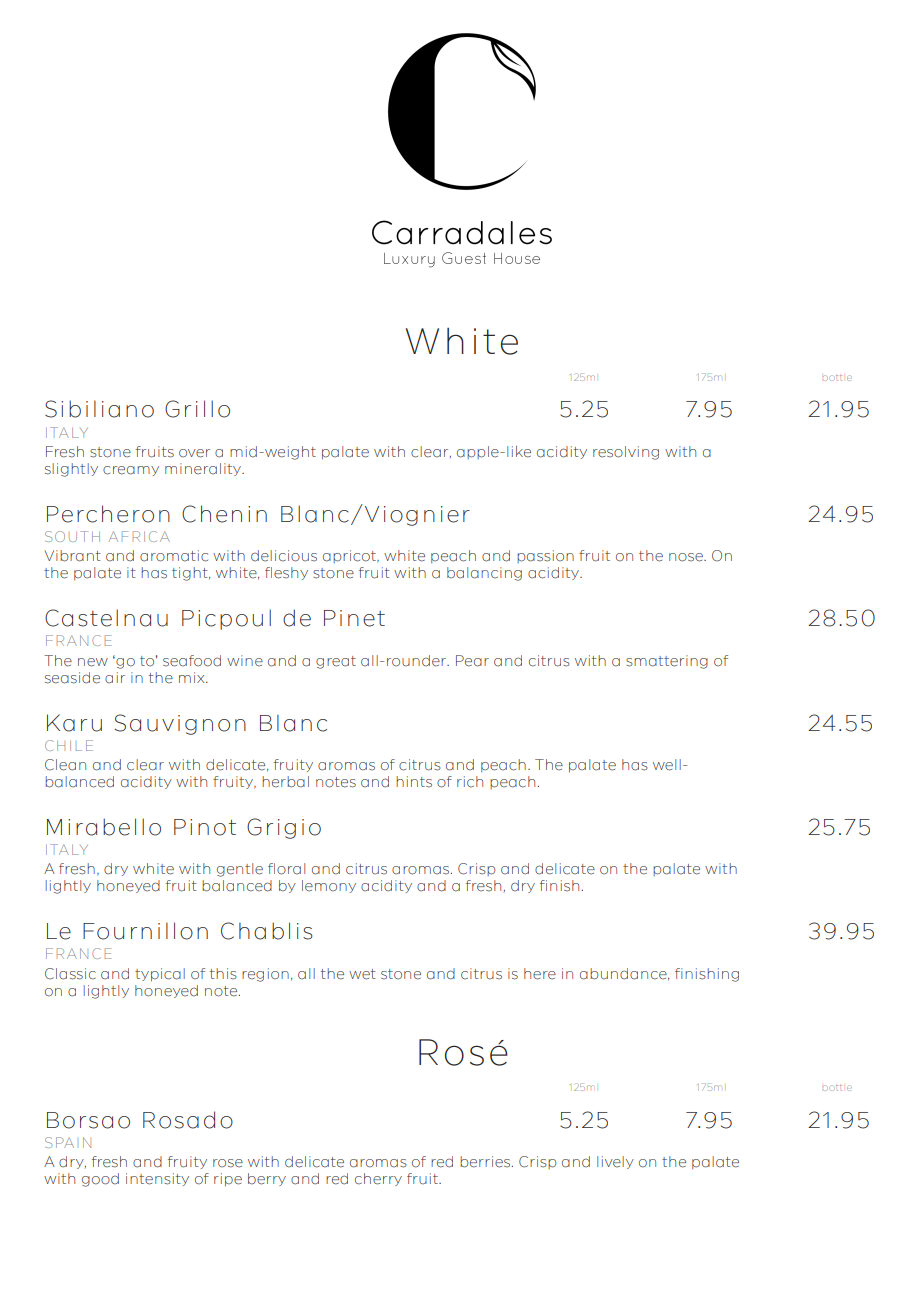  I want to click on intensity, so click(157, 1179).
